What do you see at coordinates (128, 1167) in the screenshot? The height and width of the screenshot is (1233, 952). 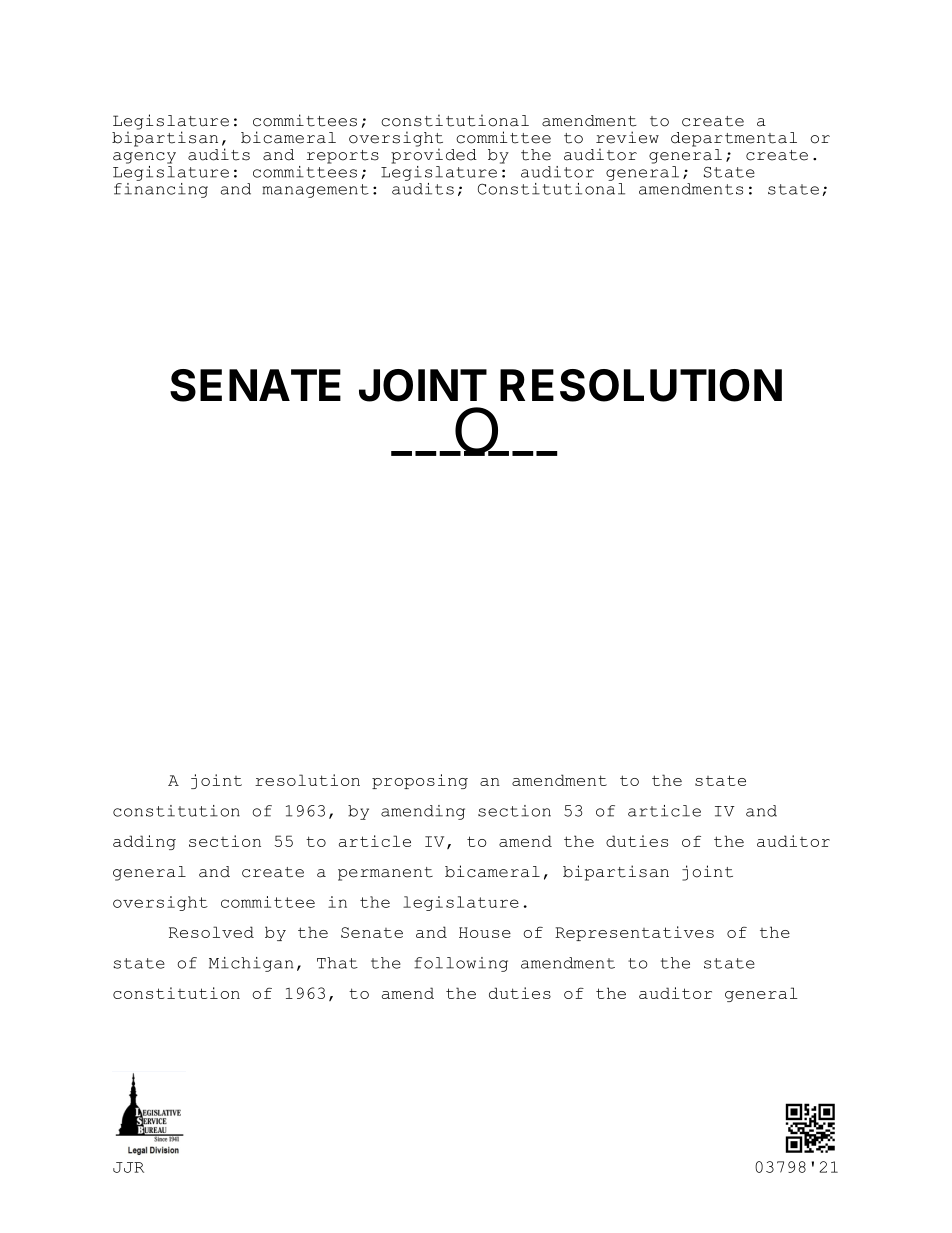 I see `JJR` at bounding box center [128, 1167].
